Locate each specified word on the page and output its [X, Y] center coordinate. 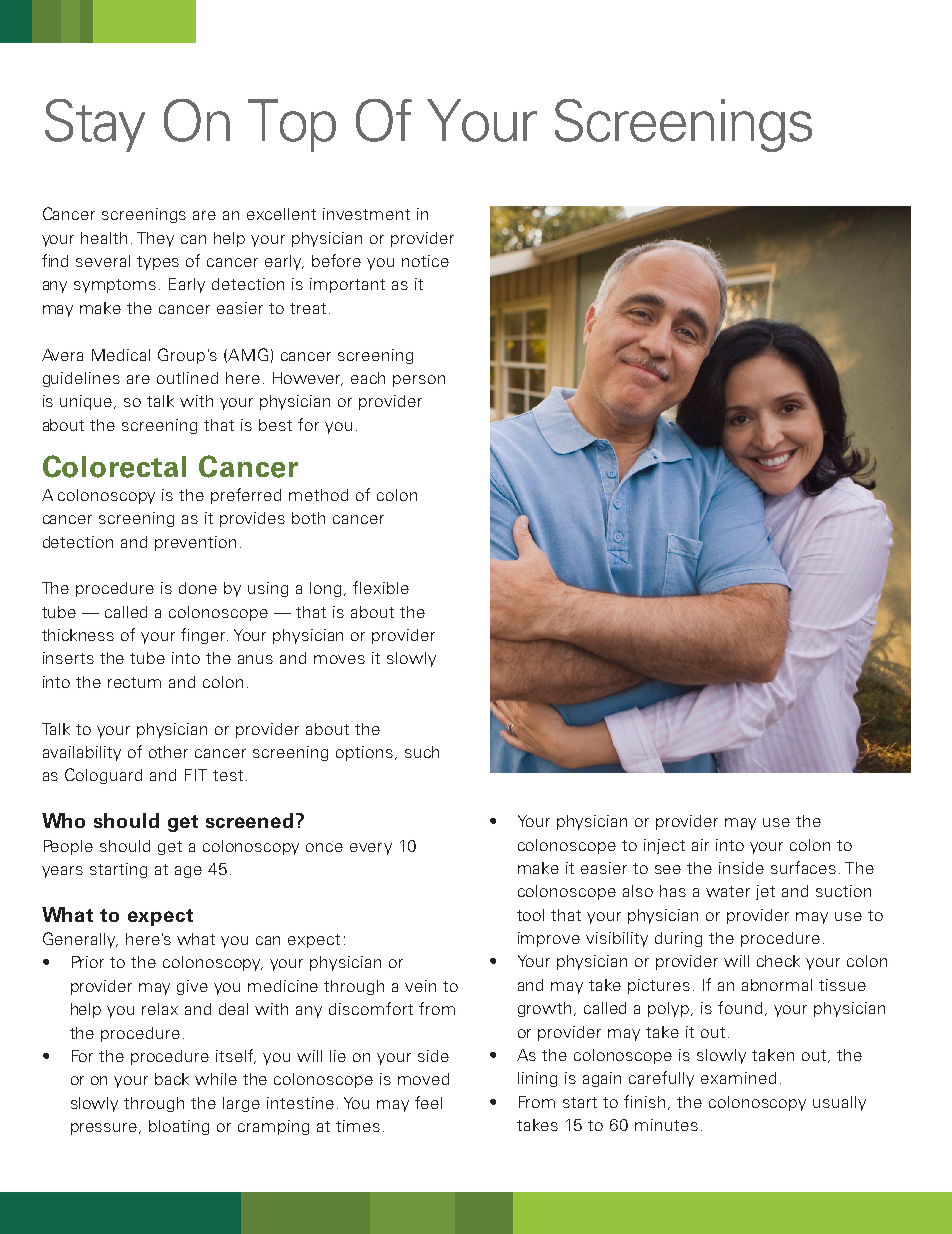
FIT [196, 775]
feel [428, 1102]
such [422, 752]
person [419, 381]
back [172, 1079]
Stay [95, 125]
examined [738, 1078]
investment [366, 214]
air [700, 845]
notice [425, 261]
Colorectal [114, 466]
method [318, 495]
